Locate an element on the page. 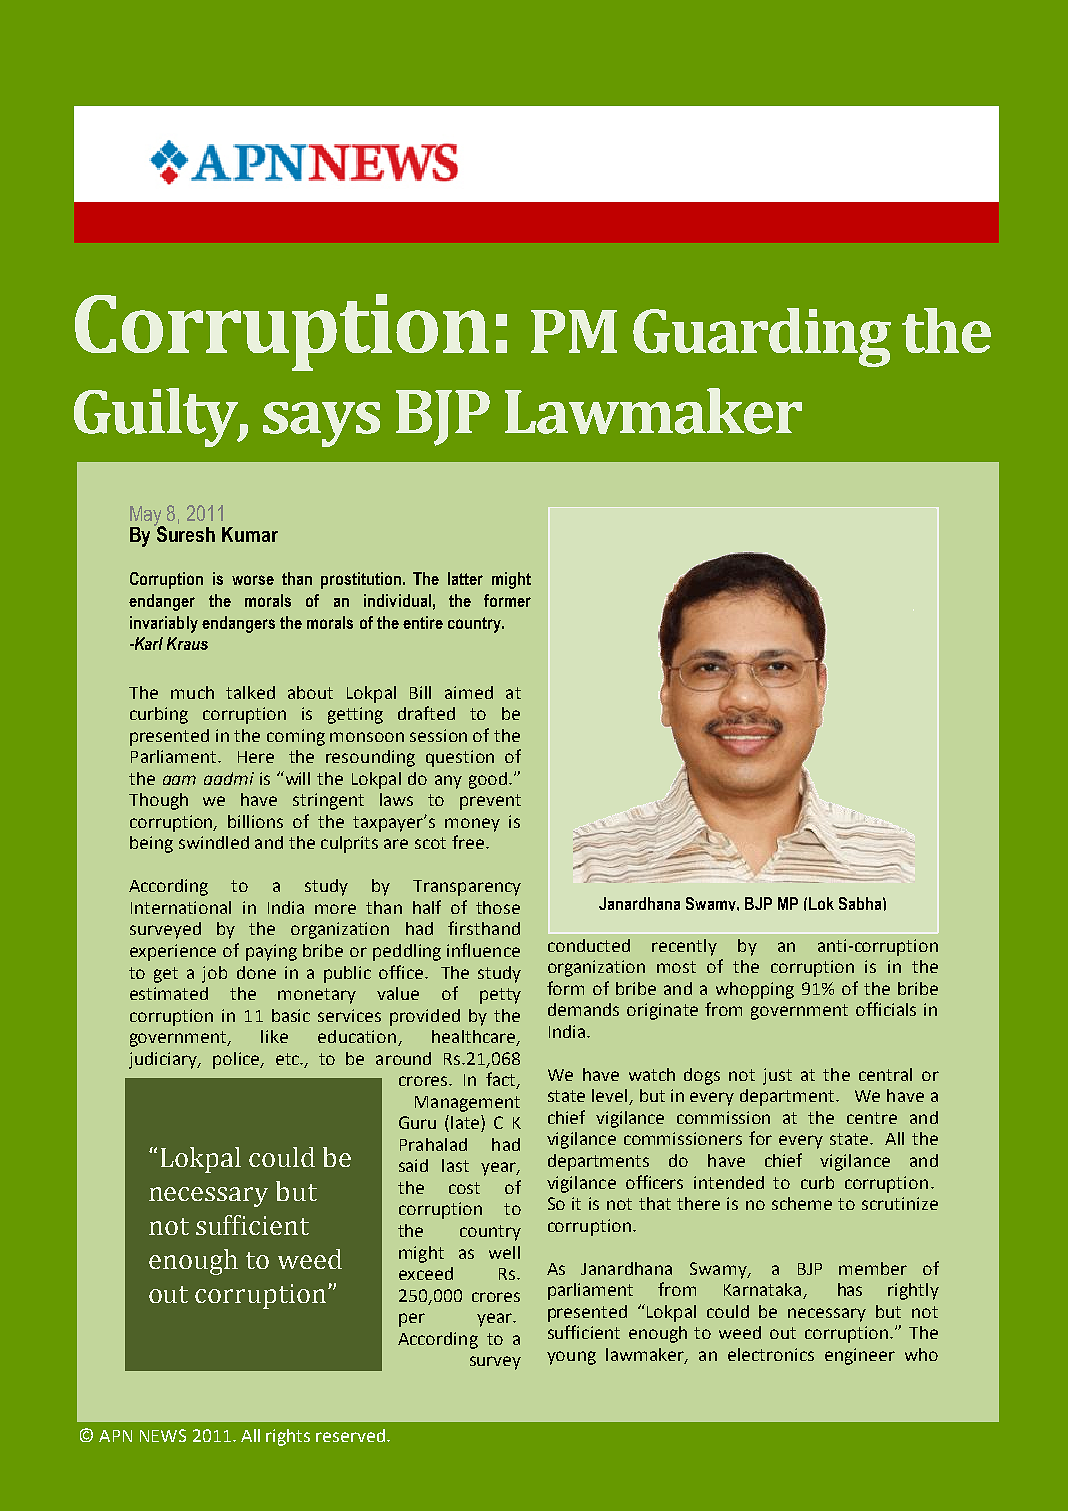 The height and width of the document is (1511, 1068). Management is located at coordinates (467, 1104).
